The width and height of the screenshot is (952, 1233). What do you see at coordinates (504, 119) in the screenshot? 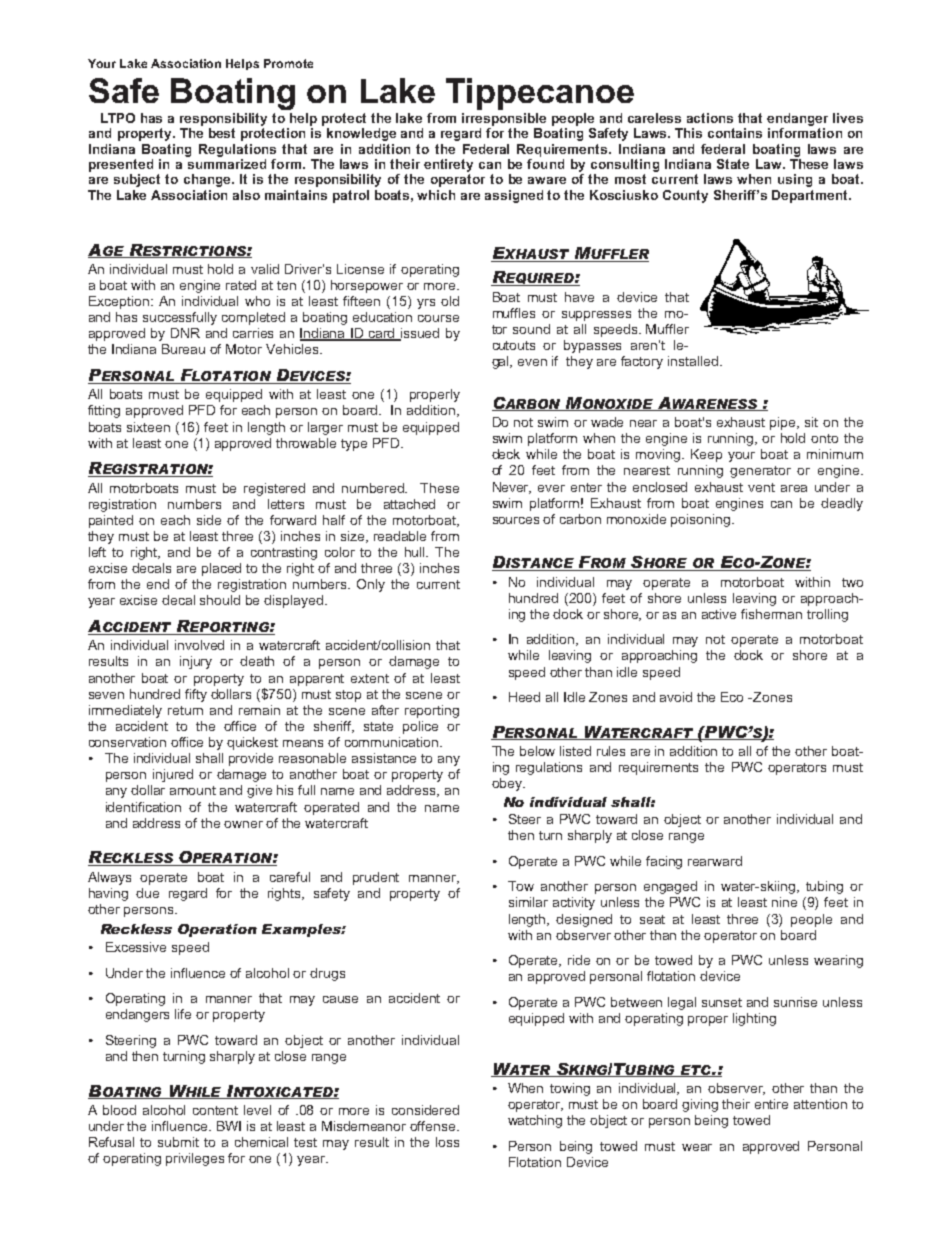
I see `irresponsible` at bounding box center [504, 119].
